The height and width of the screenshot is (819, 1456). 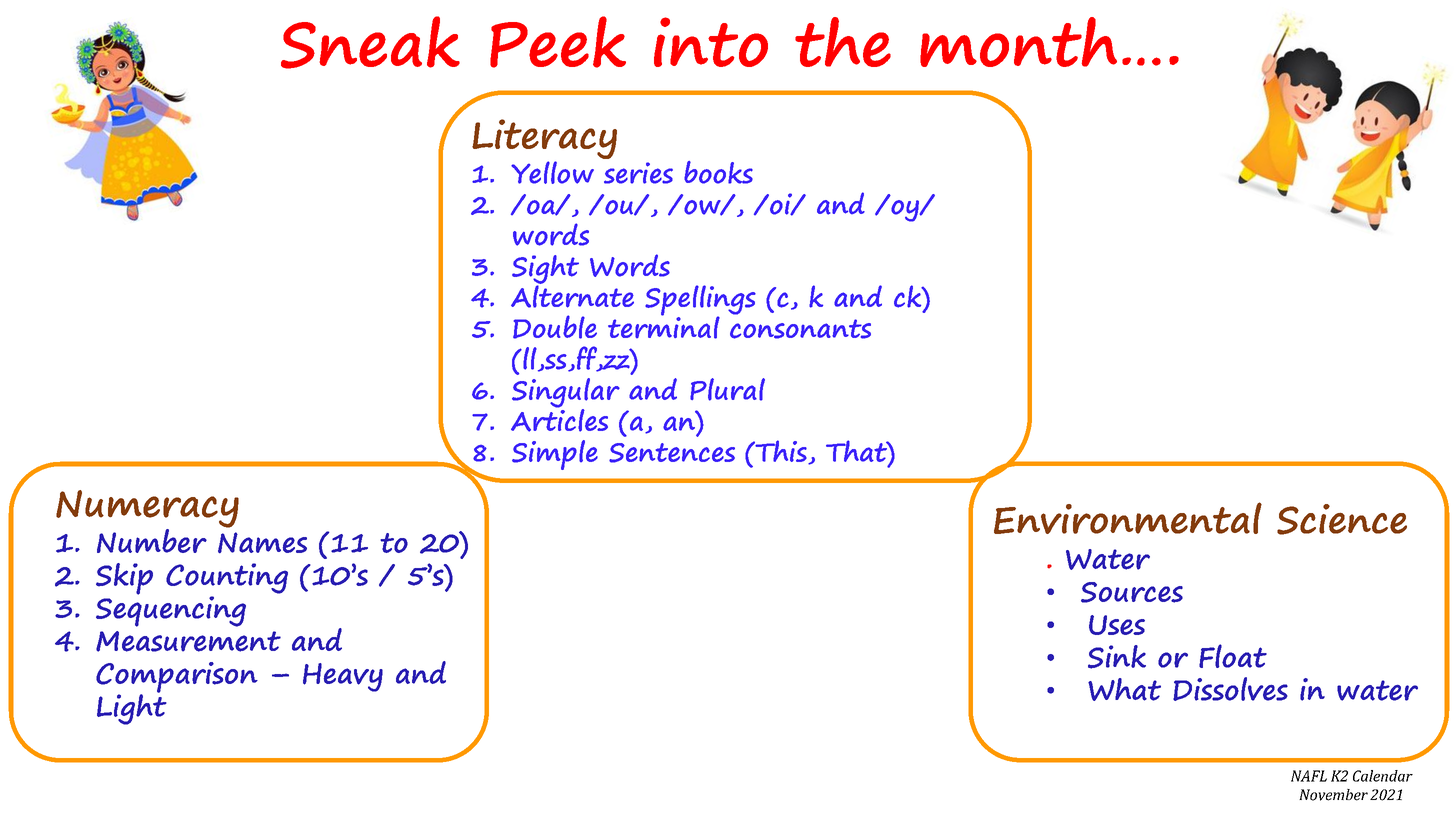 What do you see at coordinates (370, 42) in the screenshot?
I see `Sneak` at bounding box center [370, 42].
